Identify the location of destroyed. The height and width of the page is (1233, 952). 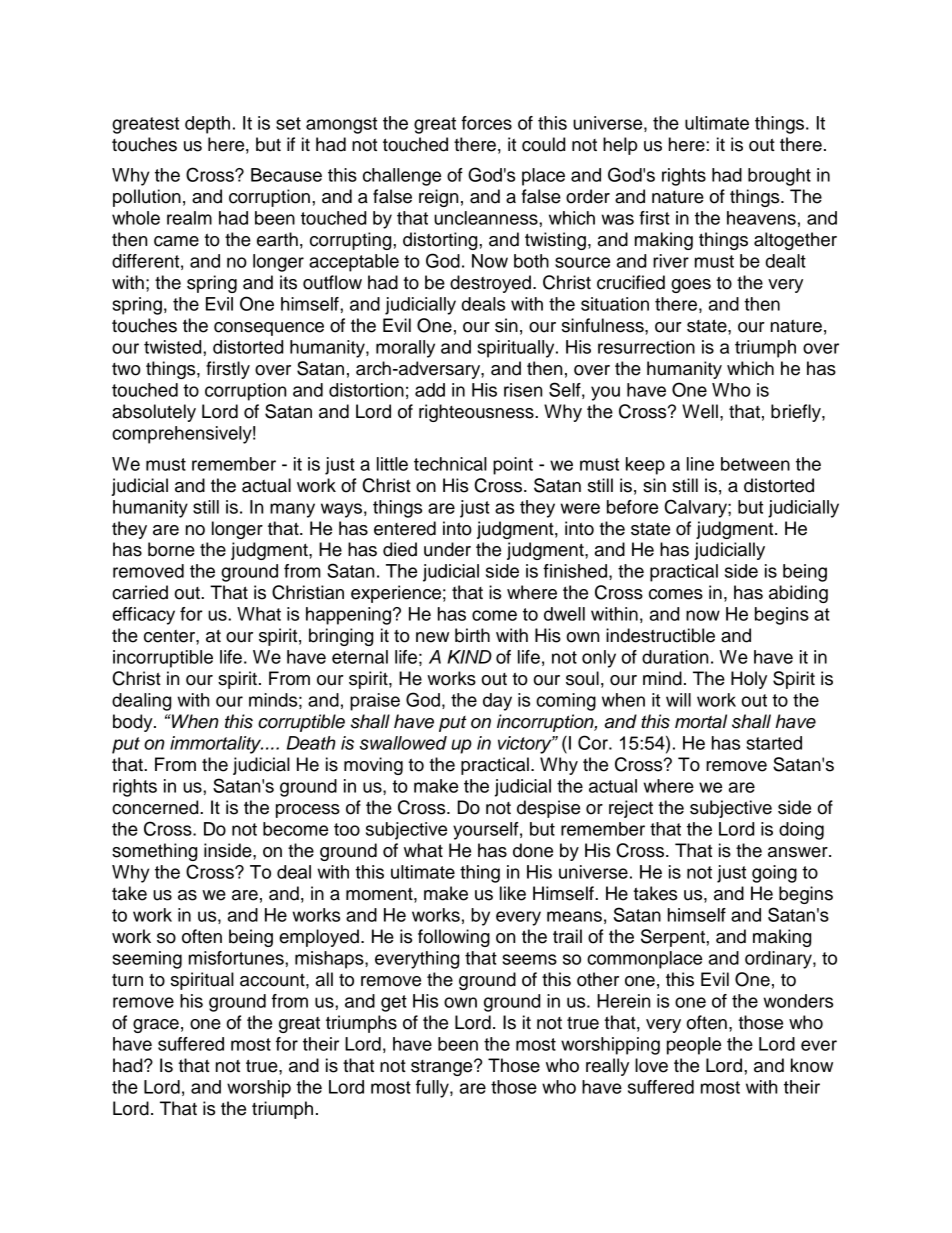
(490, 284).
